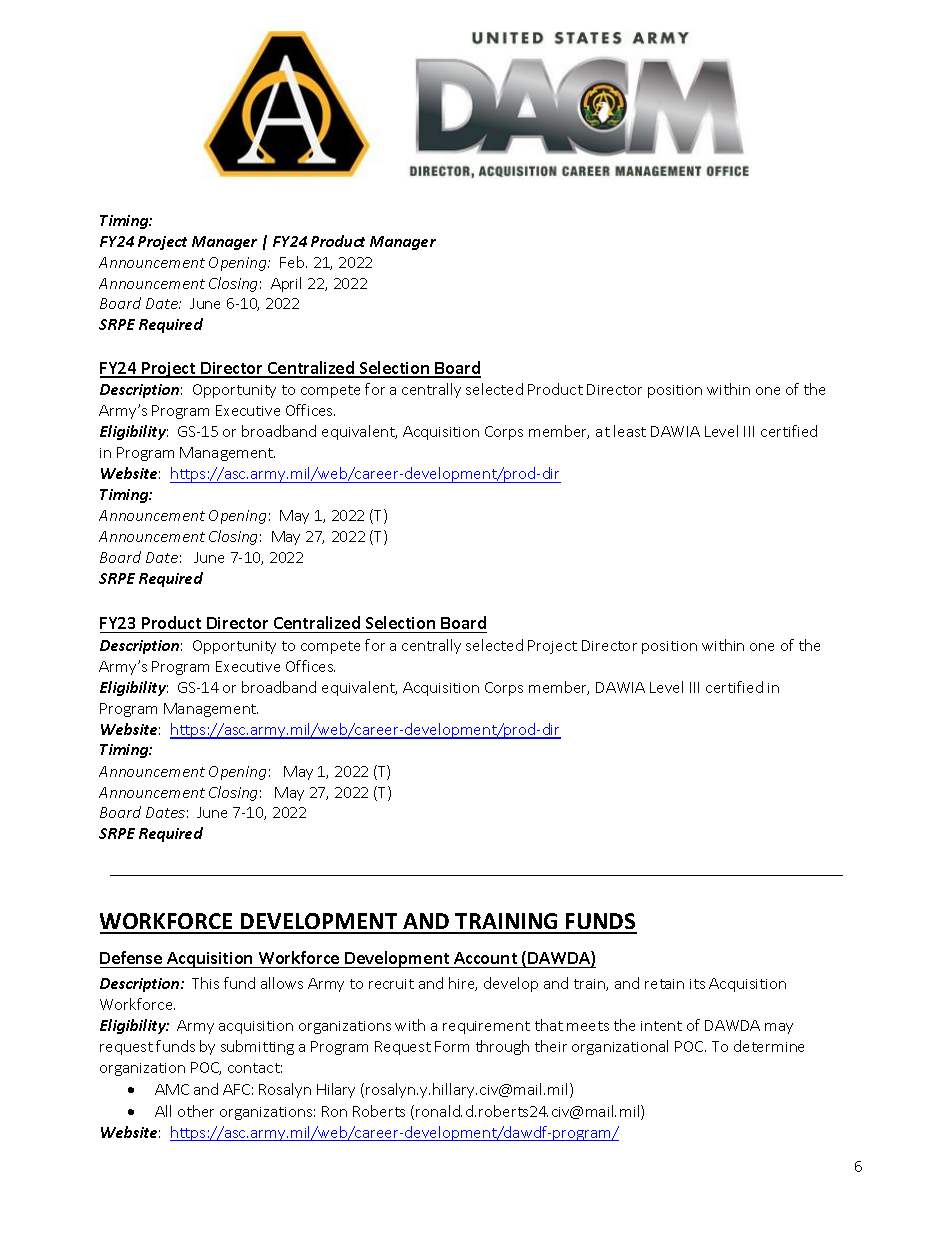 The image size is (952, 1233). Describe the element at coordinates (630, 431) in the image. I see `least` at that location.
